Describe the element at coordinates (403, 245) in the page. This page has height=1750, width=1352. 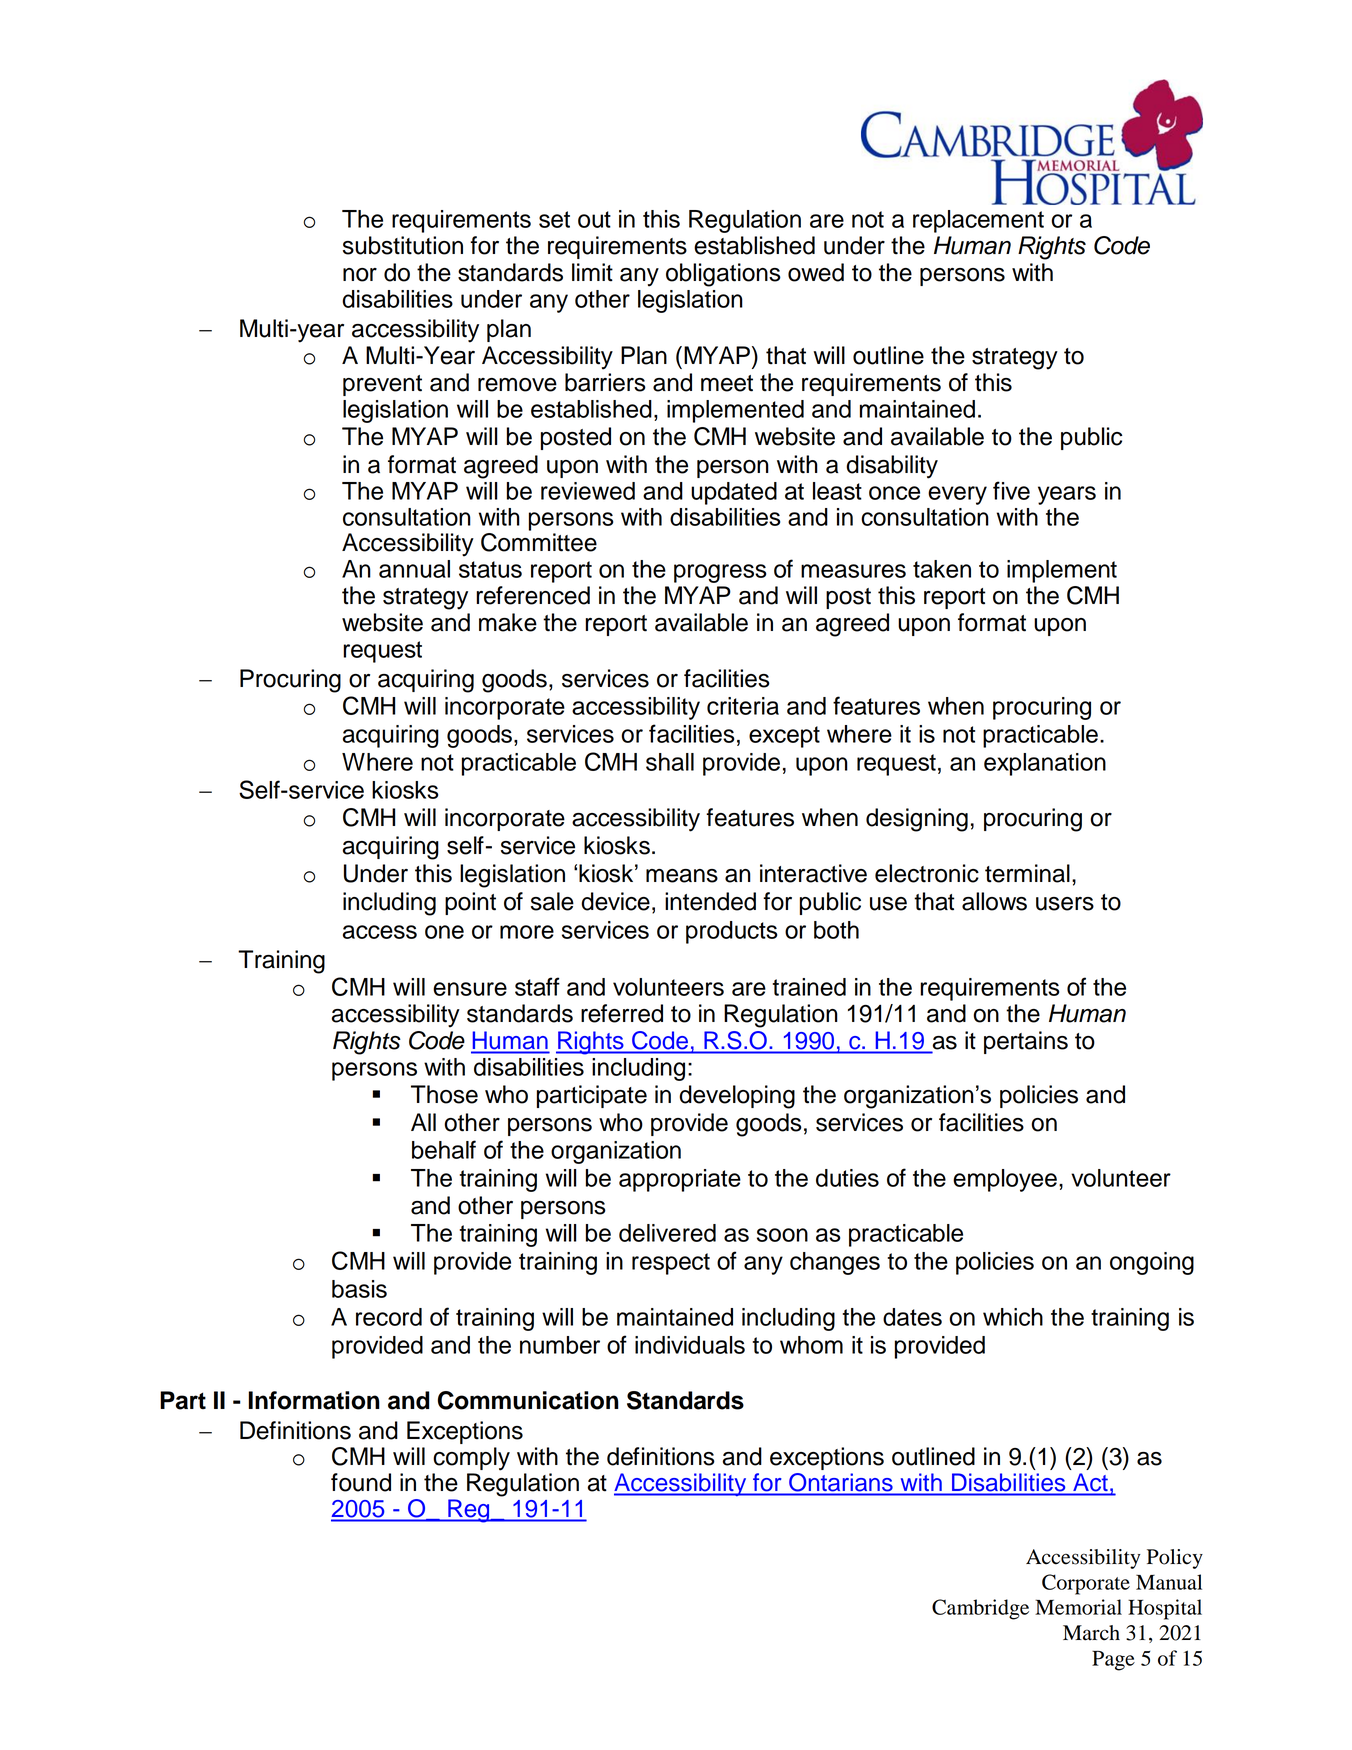
I see `substitution` at that location.
